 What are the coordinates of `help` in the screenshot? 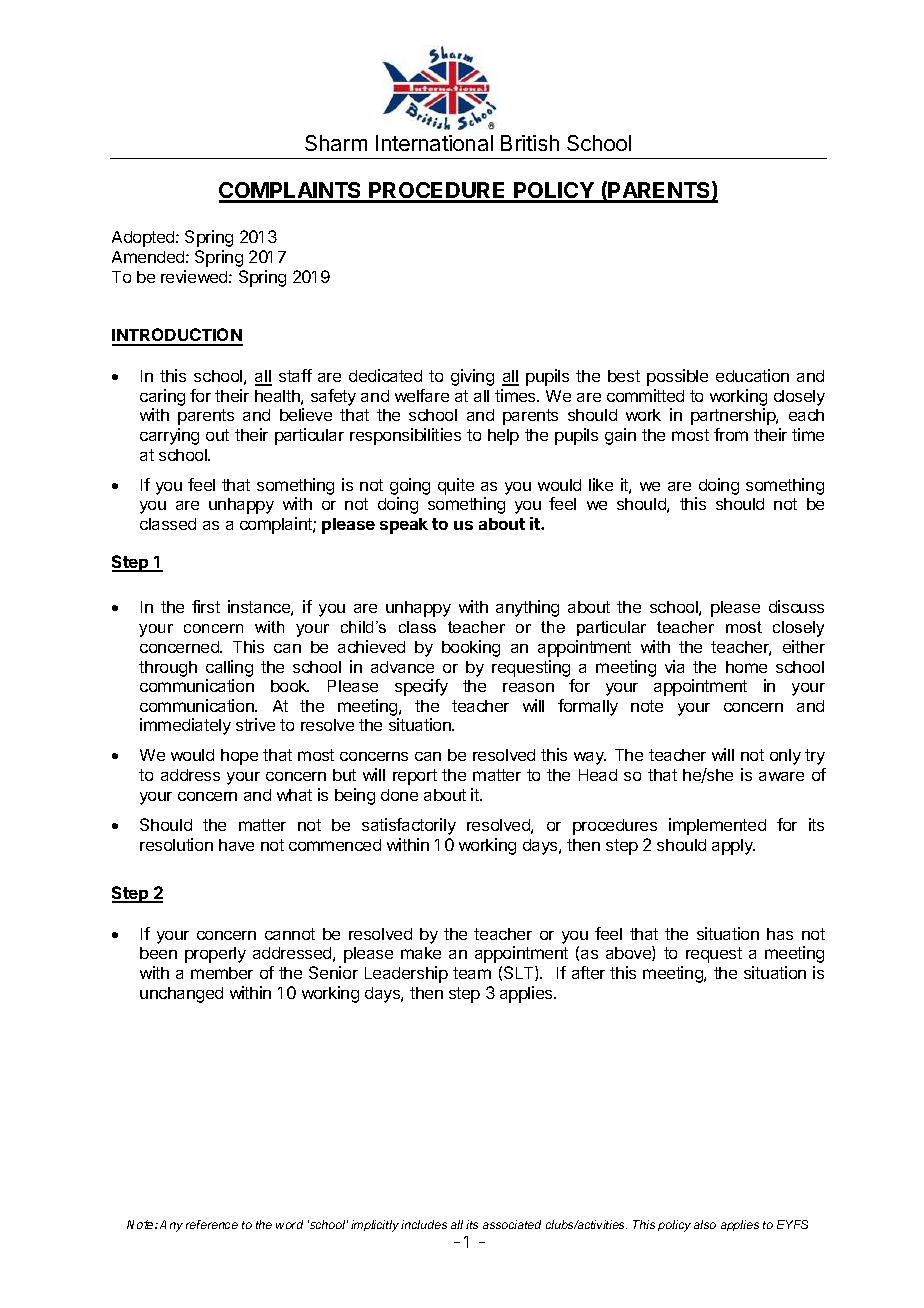 It's located at (503, 437).
